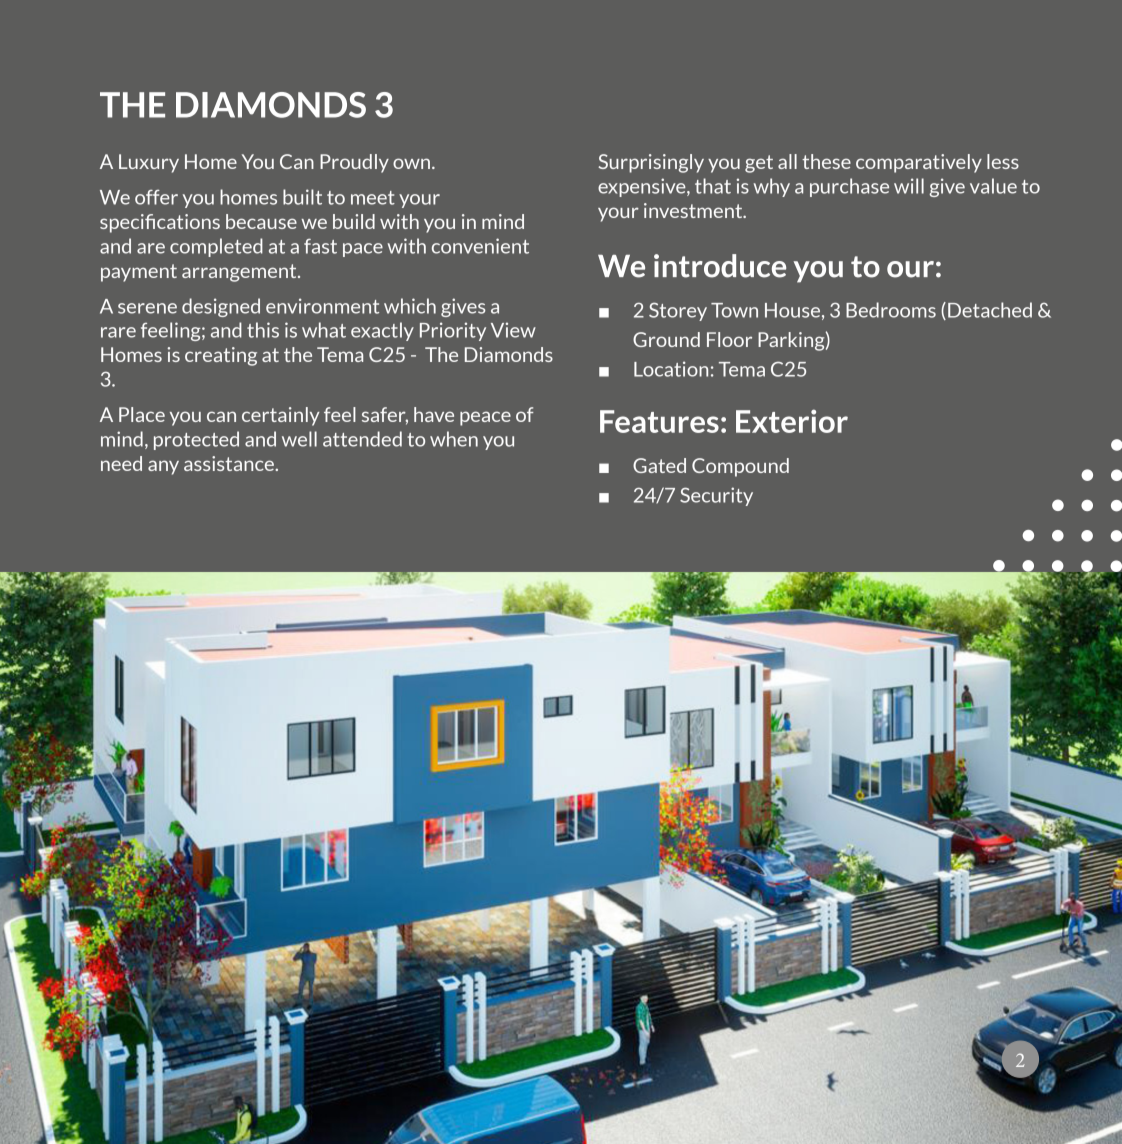 Image resolution: width=1122 pixels, height=1144 pixels. I want to click on this, so click(263, 330).
